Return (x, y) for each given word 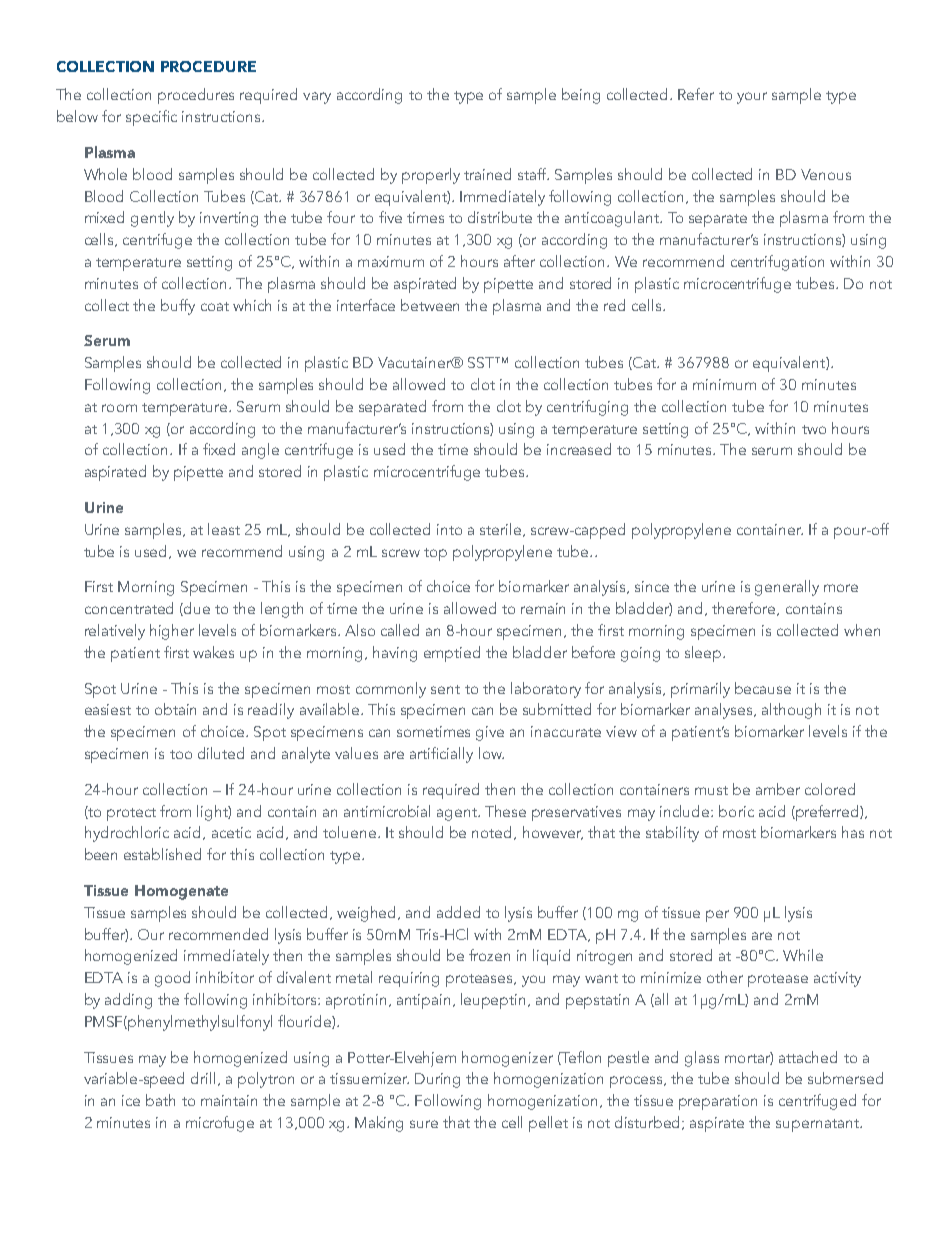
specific (151, 118)
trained (487, 174)
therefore (745, 609)
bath (160, 1100)
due (196, 609)
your (752, 98)
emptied (452, 654)
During (437, 1080)
